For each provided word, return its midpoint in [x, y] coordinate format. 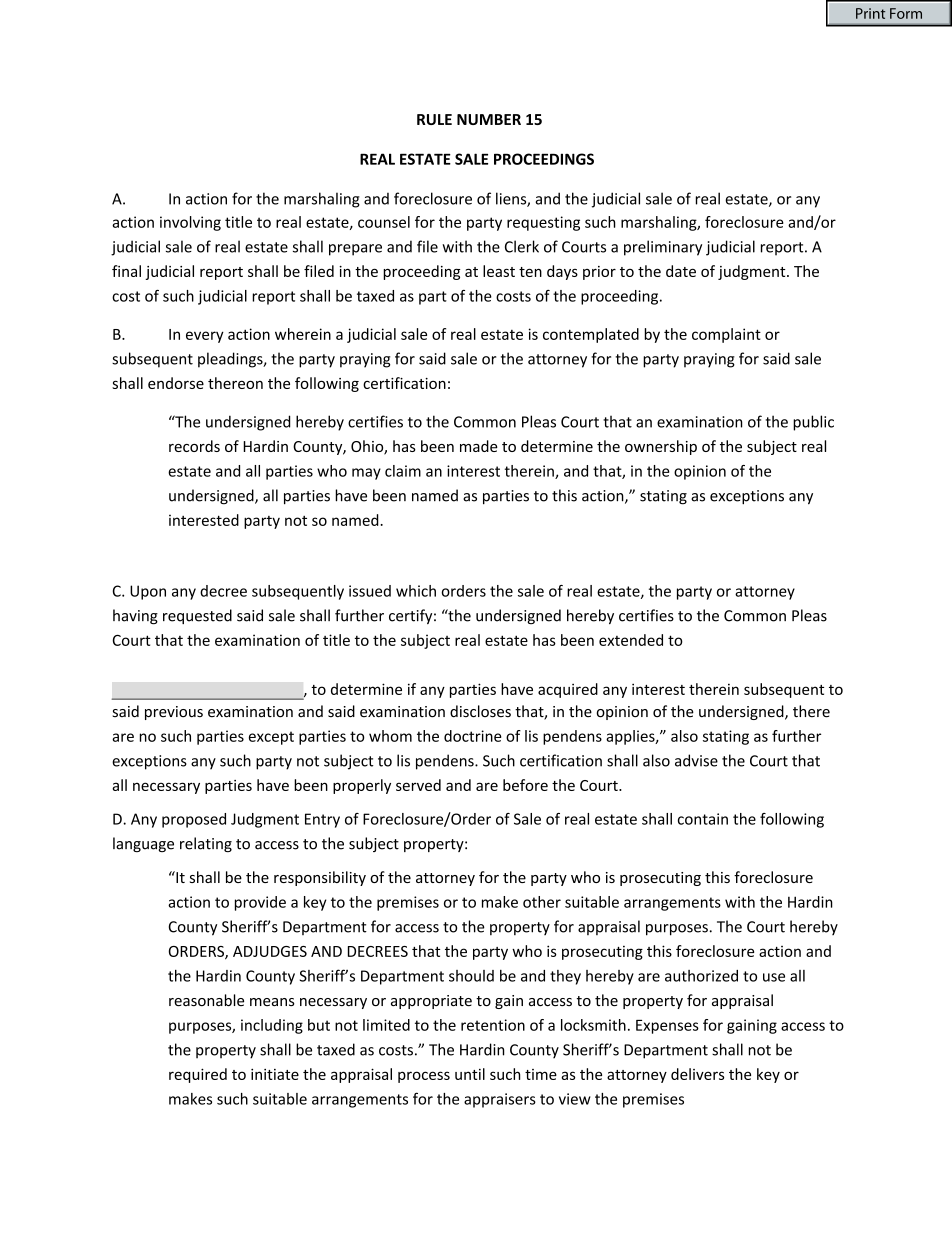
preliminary [663, 248]
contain [703, 819]
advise [696, 760]
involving [190, 223]
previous [174, 713]
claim [403, 471]
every [205, 337]
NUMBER [489, 119]
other [542, 902]
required [198, 1075]
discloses [480, 711]
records [194, 446]
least [499, 271]
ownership [661, 447]
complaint [726, 335]
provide [260, 903]
